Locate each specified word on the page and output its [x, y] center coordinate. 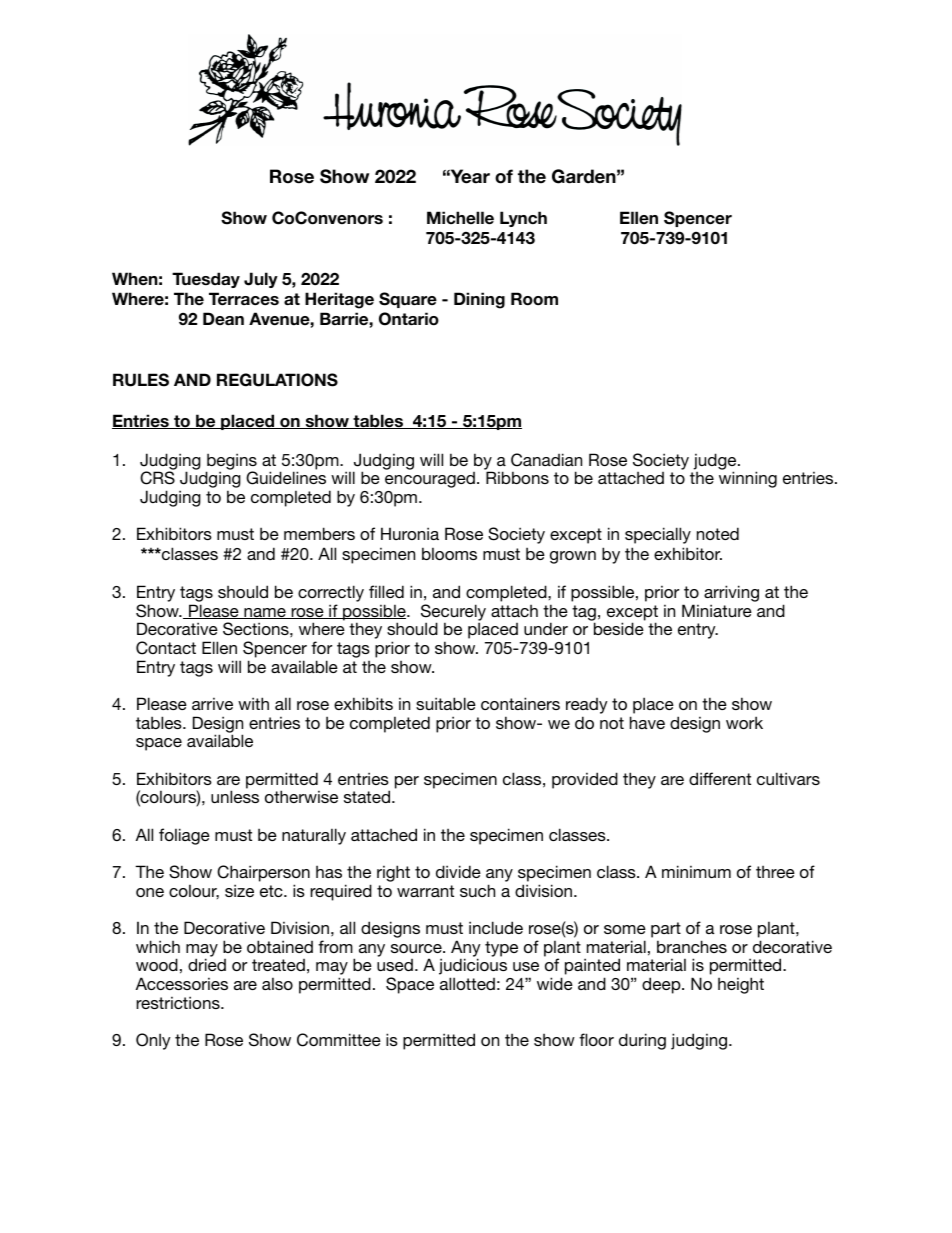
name [265, 613]
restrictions [179, 1002]
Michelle [460, 218]
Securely [453, 613]
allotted [467, 983]
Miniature [717, 610]
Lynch [523, 219]
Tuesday [206, 280]
